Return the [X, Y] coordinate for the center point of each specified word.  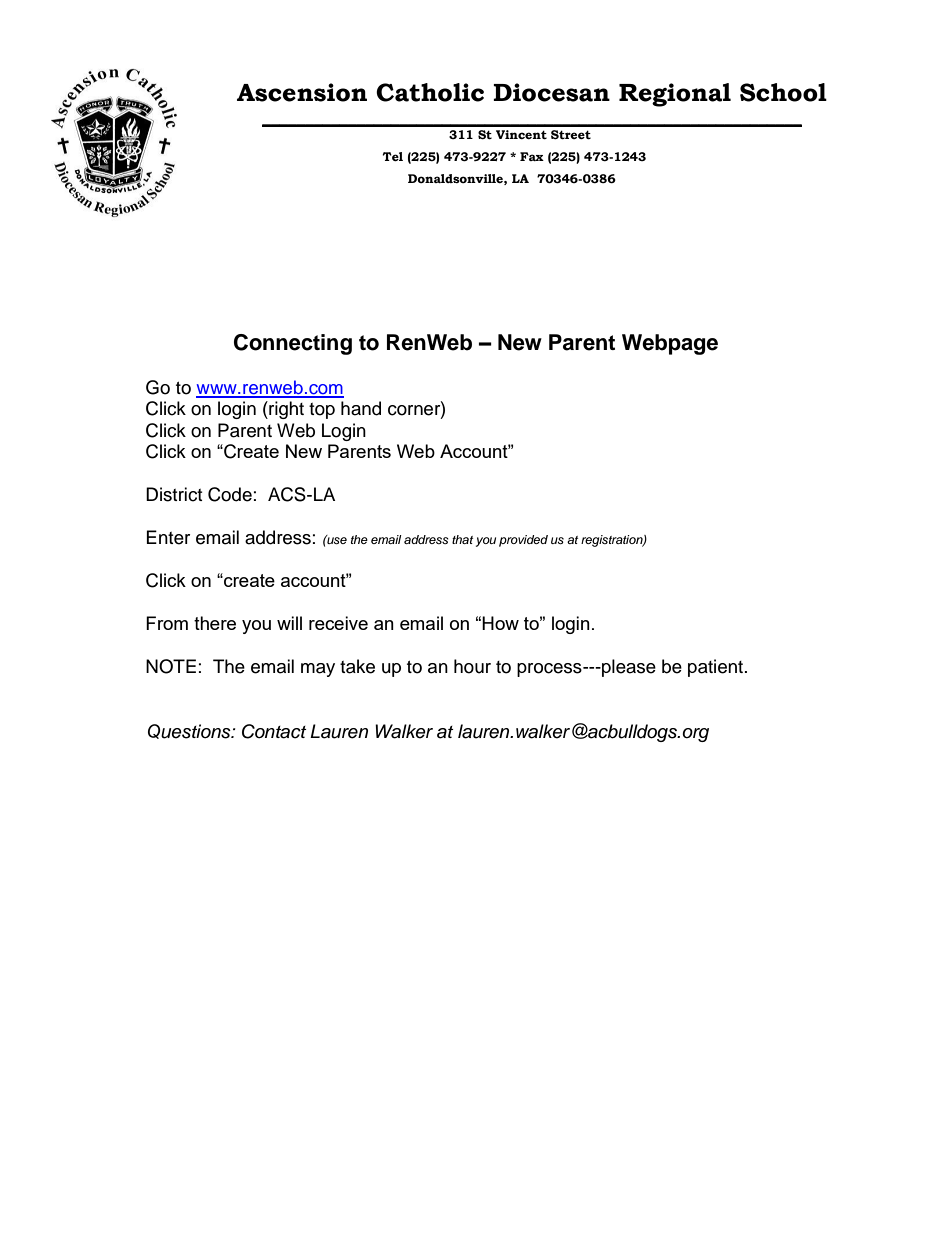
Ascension [302, 92]
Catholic [430, 92]
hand [361, 408]
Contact [274, 731]
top [322, 411]
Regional [675, 95]
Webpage [670, 344]
